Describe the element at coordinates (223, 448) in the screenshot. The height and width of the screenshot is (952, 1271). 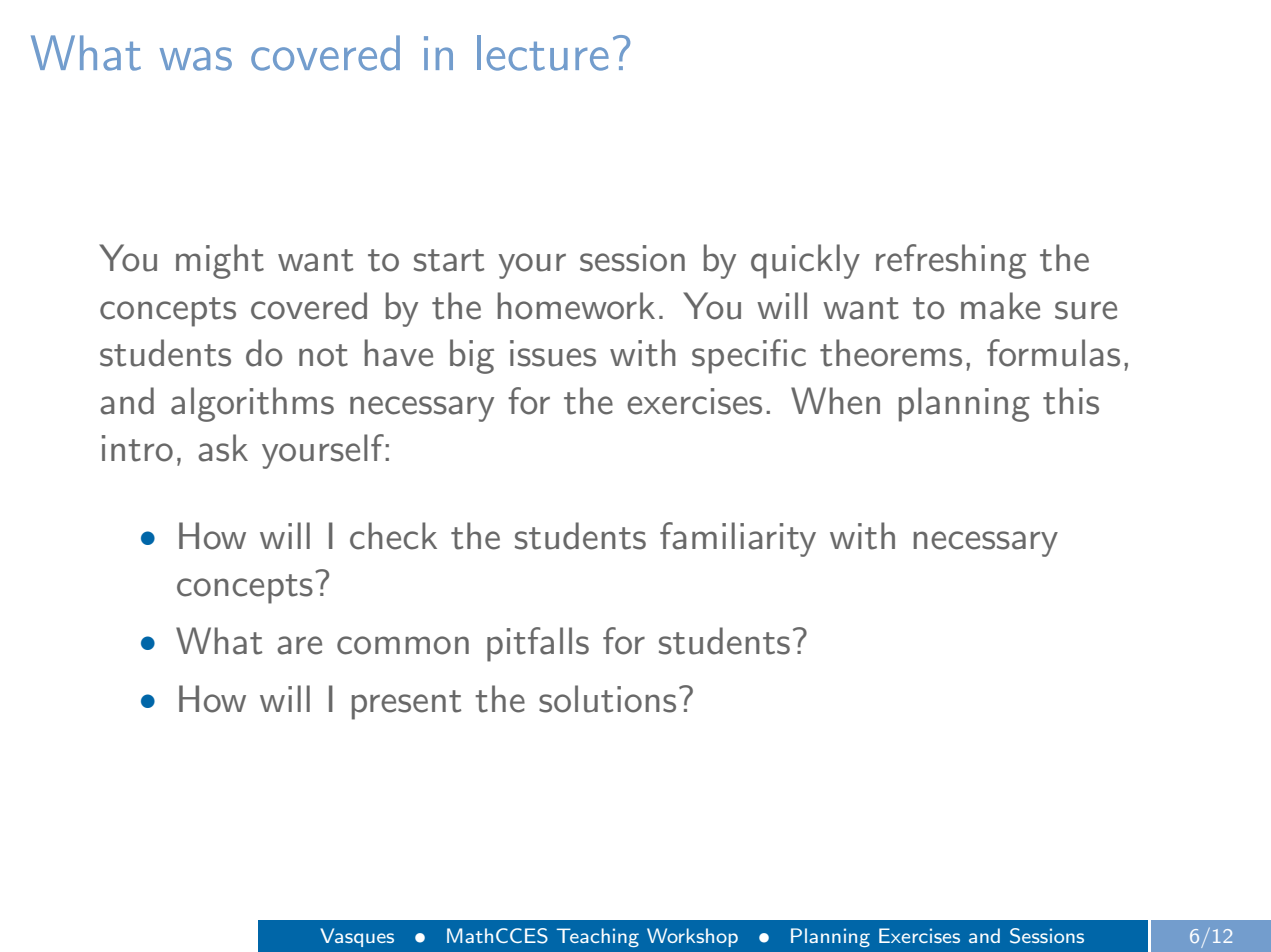
I see `ask` at that location.
